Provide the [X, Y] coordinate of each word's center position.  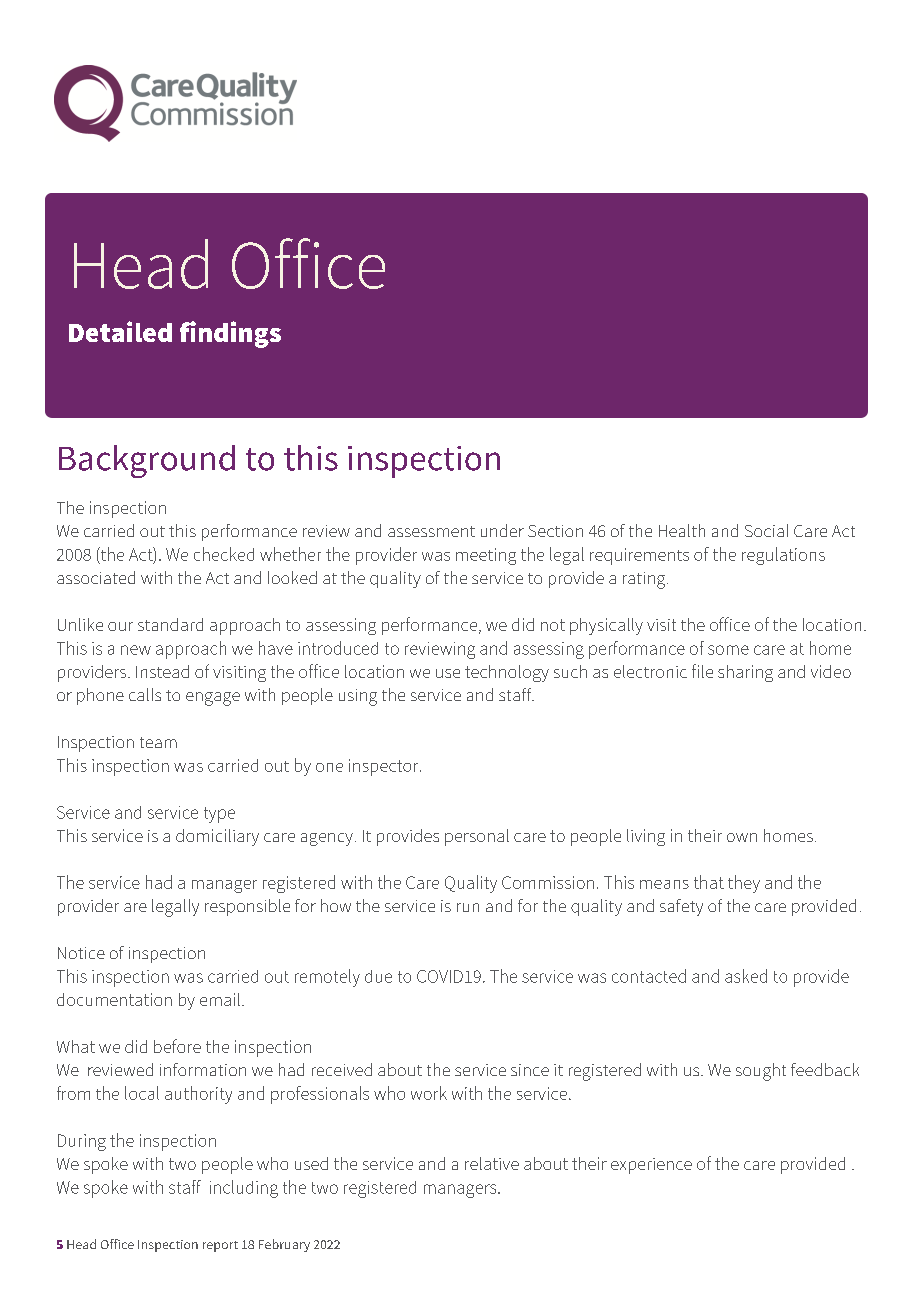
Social [766, 530]
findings [230, 334]
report [220, 1246]
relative [492, 1163]
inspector [385, 767]
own [742, 837]
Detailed [120, 331]
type [219, 815]
